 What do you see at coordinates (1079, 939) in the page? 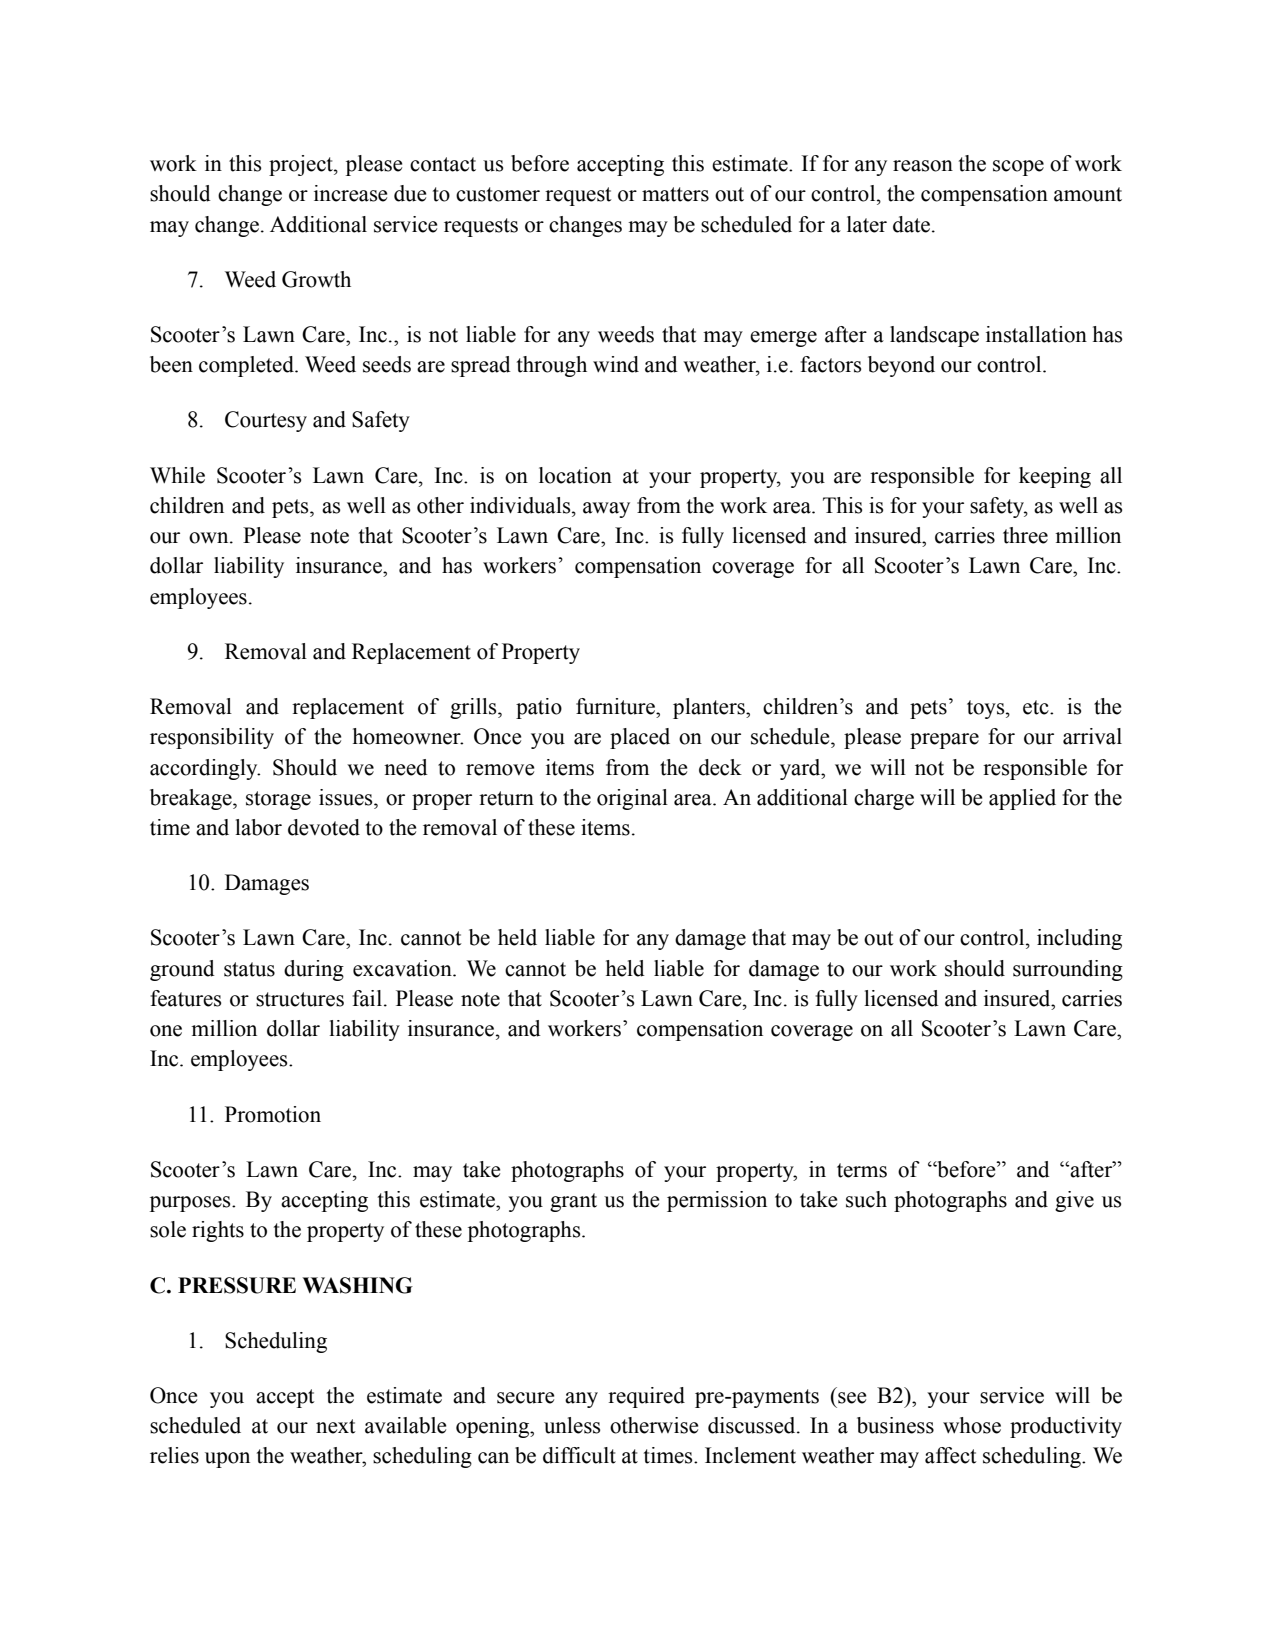
I see `including` at bounding box center [1079, 939].
